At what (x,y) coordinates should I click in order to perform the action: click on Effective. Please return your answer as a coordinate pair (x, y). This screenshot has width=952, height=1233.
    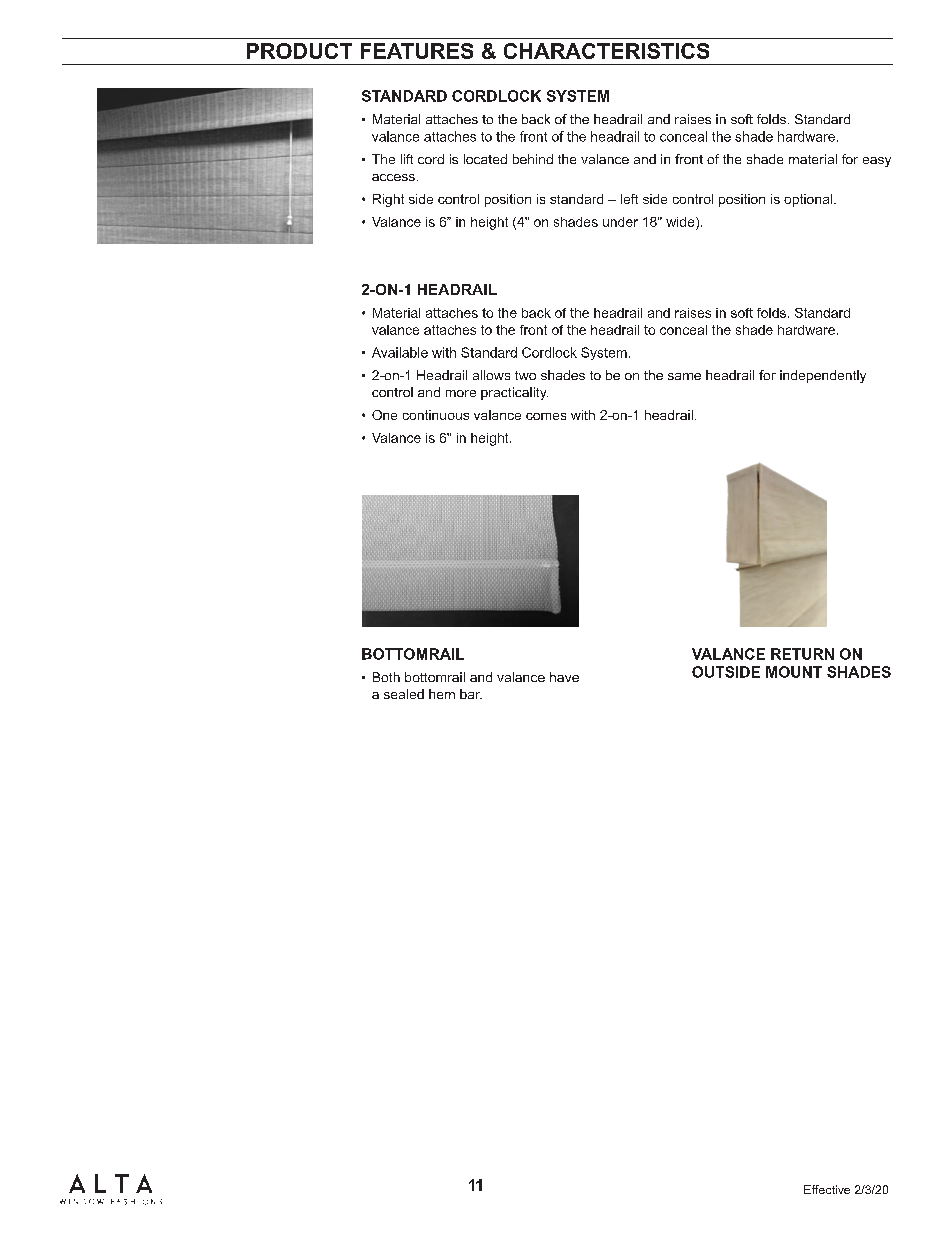
    Looking at the image, I should click on (827, 1189).
